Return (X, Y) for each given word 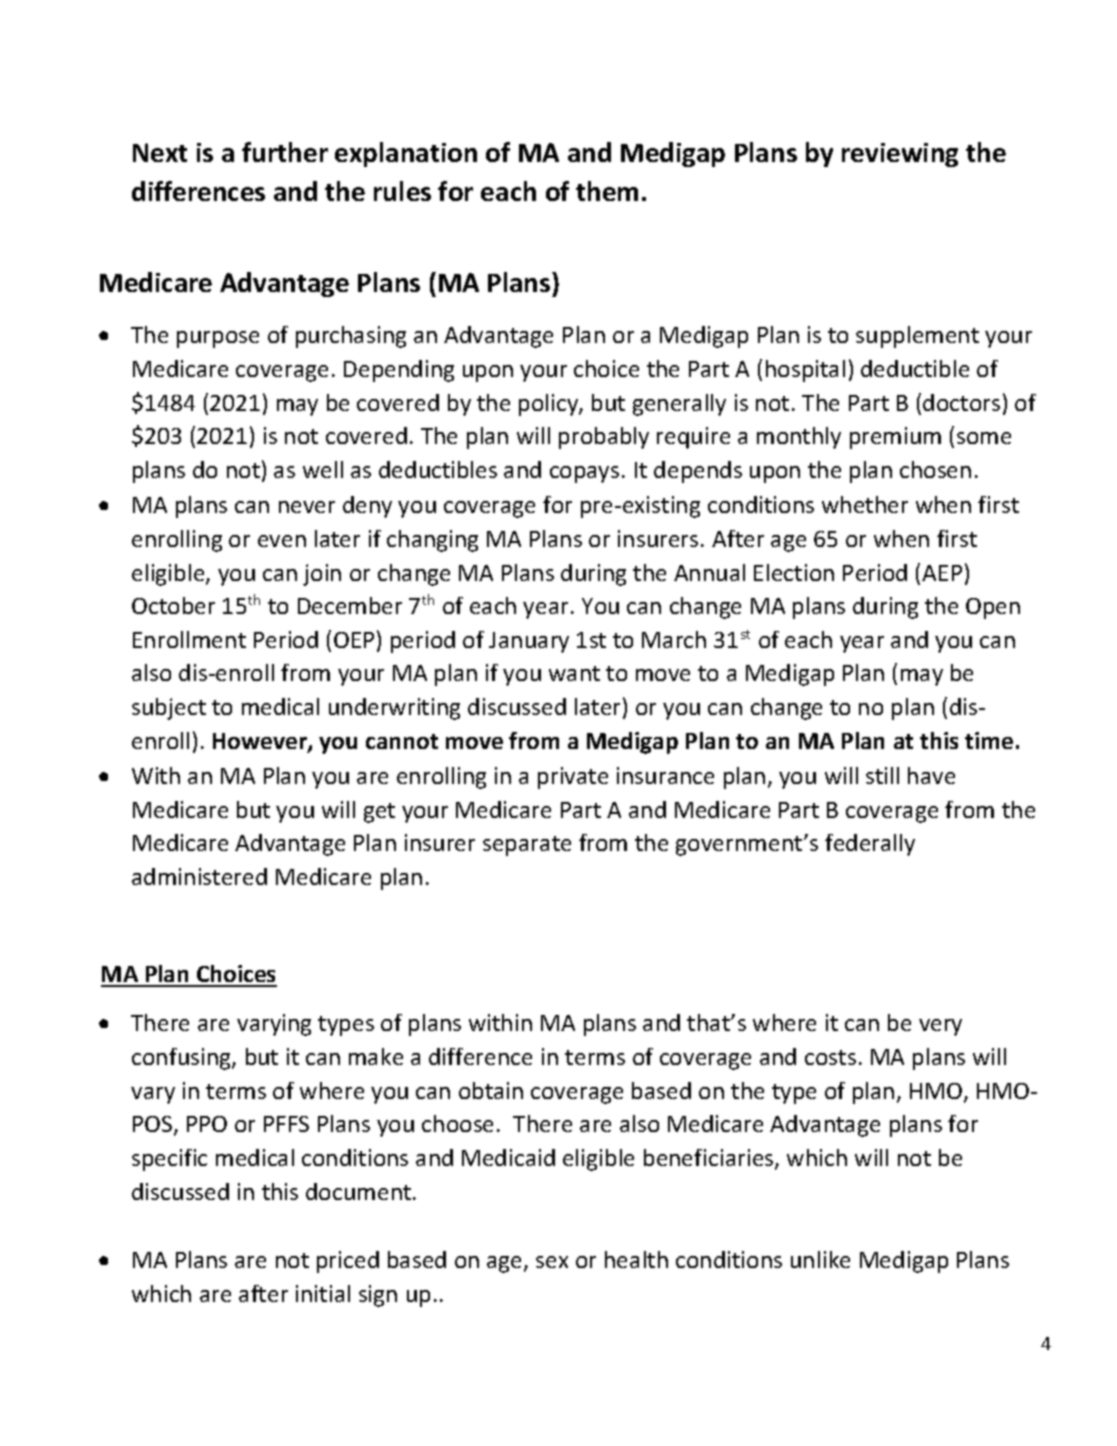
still (882, 775)
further (285, 152)
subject (169, 709)
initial (323, 1293)
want (574, 673)
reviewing (900, 155)
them (607, 191)
